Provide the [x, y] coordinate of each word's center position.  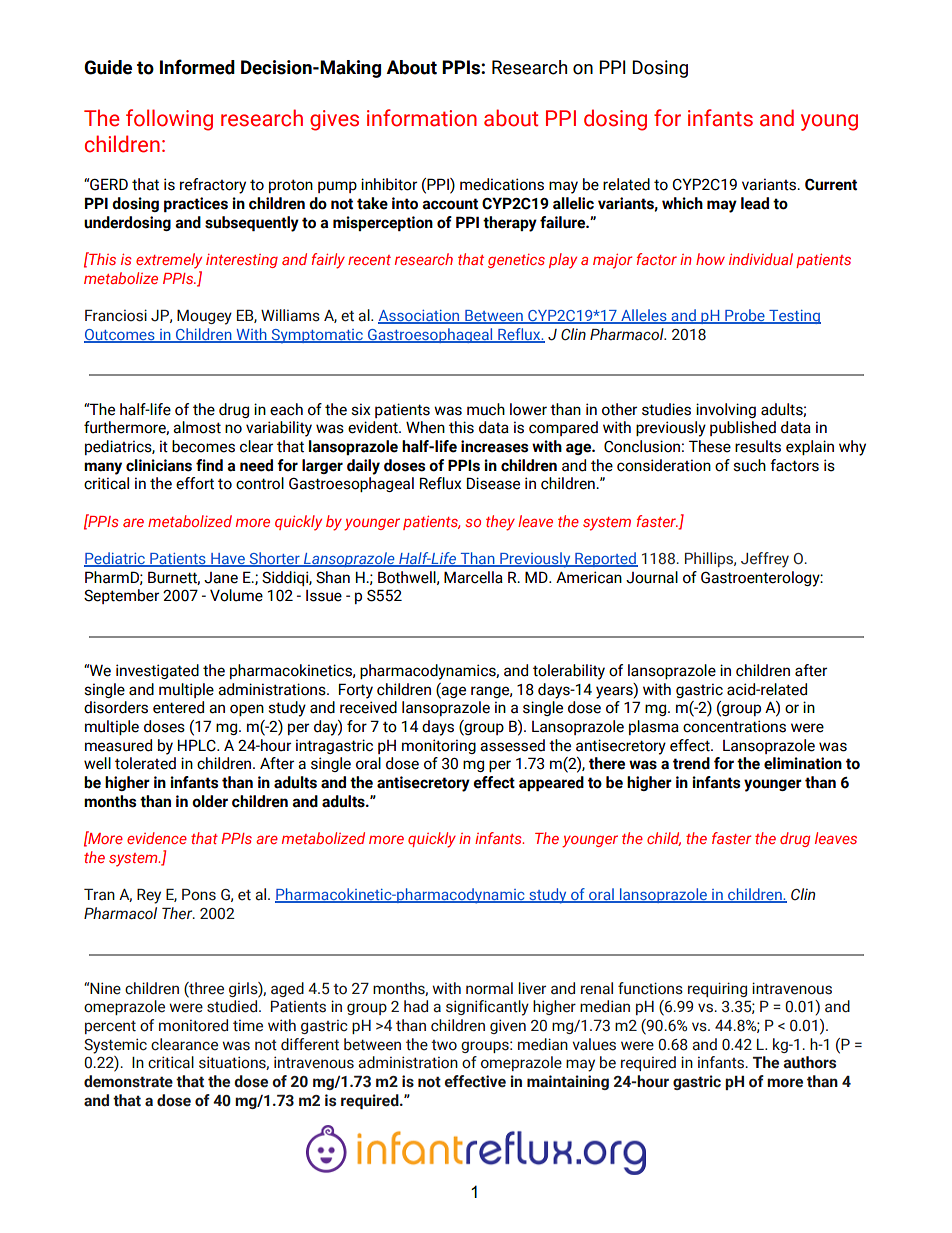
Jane [221, 578]
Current [831, 185]
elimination [803, 763]
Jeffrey [765, 560]
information [422, 118]
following [169, 120]
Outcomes [120, 335]
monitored [193, 1025]
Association [420, 317]
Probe [745, 316]
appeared [551, 783]
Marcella [473, 577]
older [210, 801]
